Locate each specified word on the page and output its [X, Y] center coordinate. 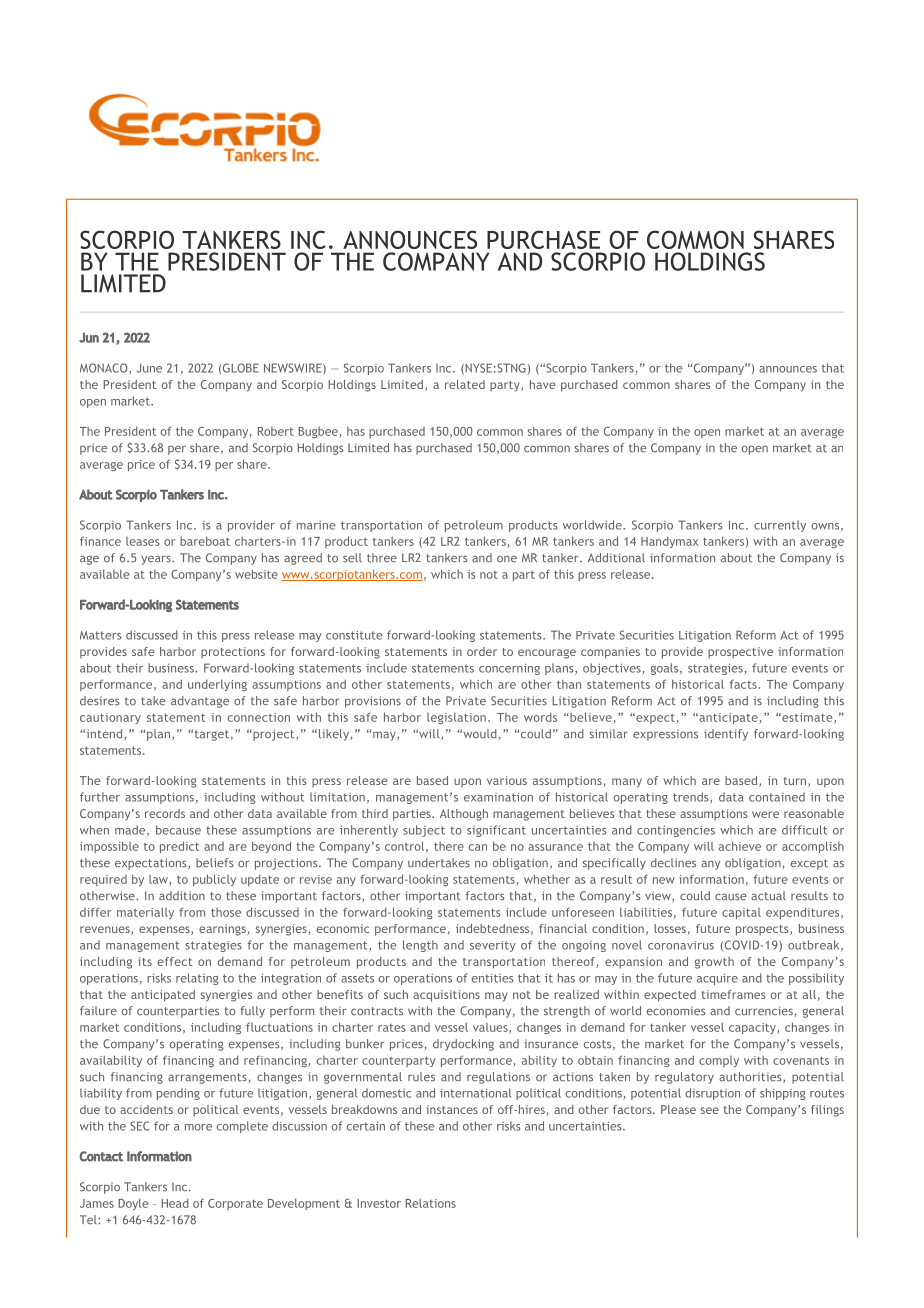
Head [175, 1203]
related [465, 384]
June [149, 368]
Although [464, 815]
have [542, 384]
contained [777, 797]
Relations [431, 1203]
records [165, 813]
